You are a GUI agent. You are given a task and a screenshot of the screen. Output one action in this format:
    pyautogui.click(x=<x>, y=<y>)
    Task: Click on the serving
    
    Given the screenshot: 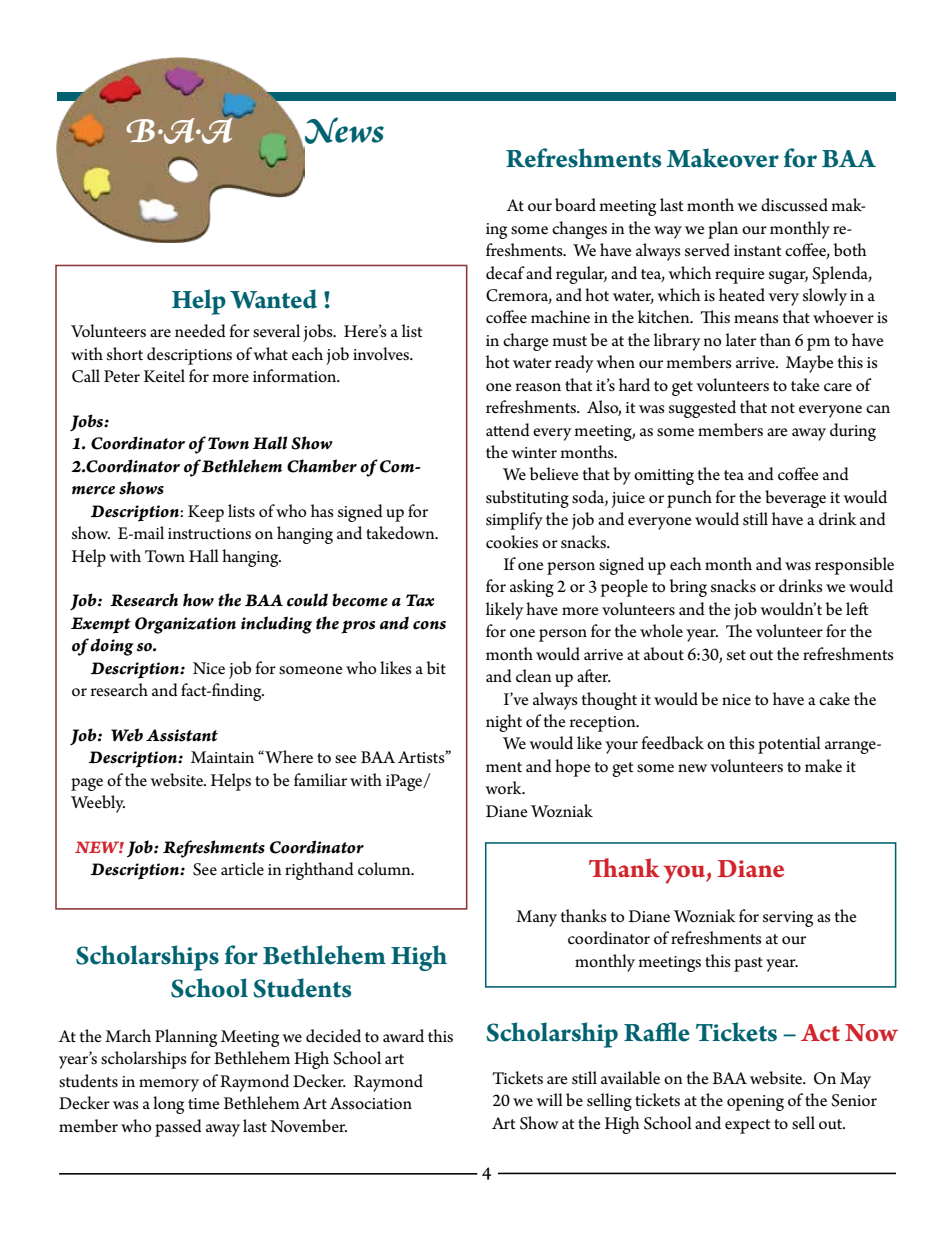 What is the action you would take?
    pyautogui.click(x=788, y=919)
